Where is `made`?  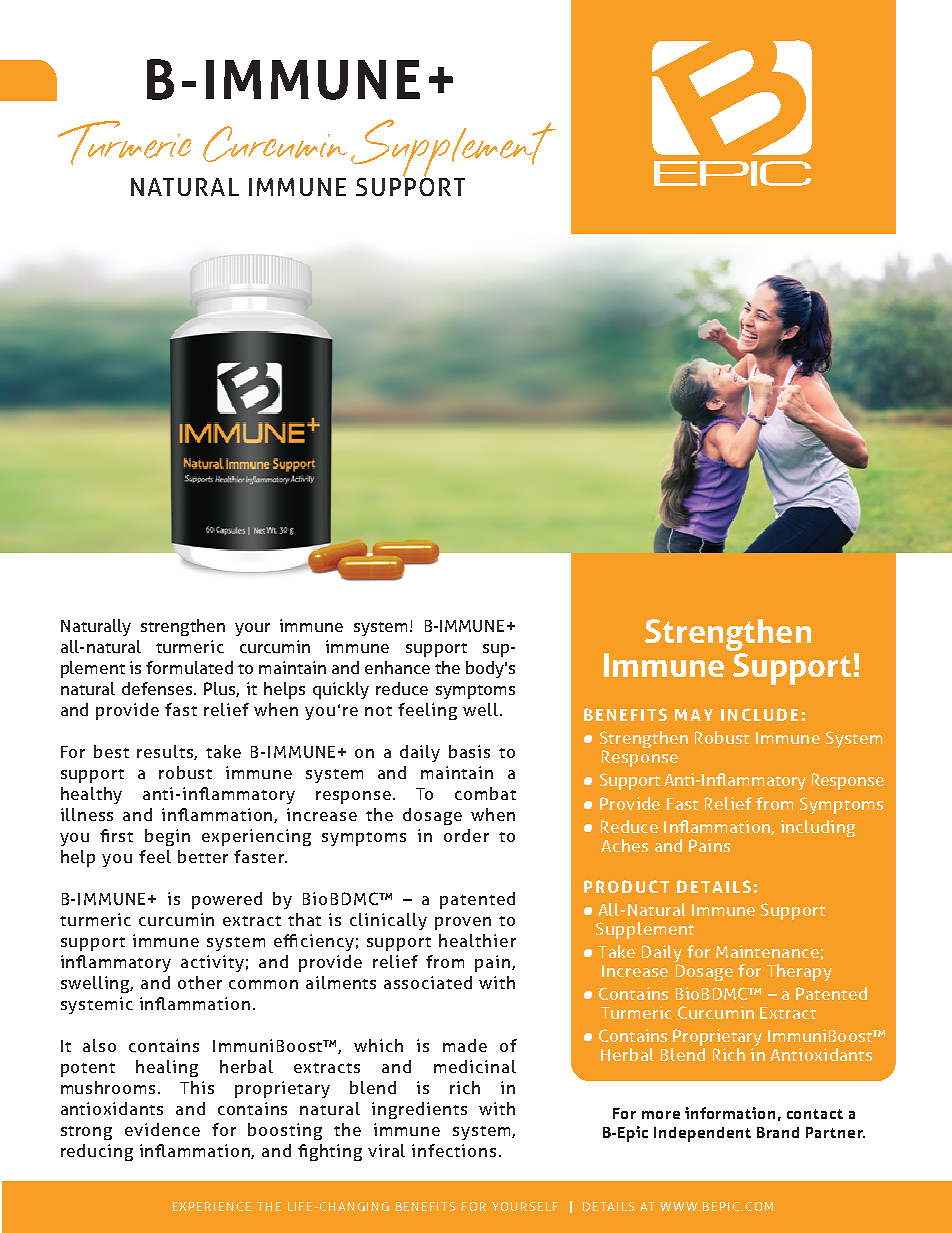 made is located at coordinates (465, 1045).
